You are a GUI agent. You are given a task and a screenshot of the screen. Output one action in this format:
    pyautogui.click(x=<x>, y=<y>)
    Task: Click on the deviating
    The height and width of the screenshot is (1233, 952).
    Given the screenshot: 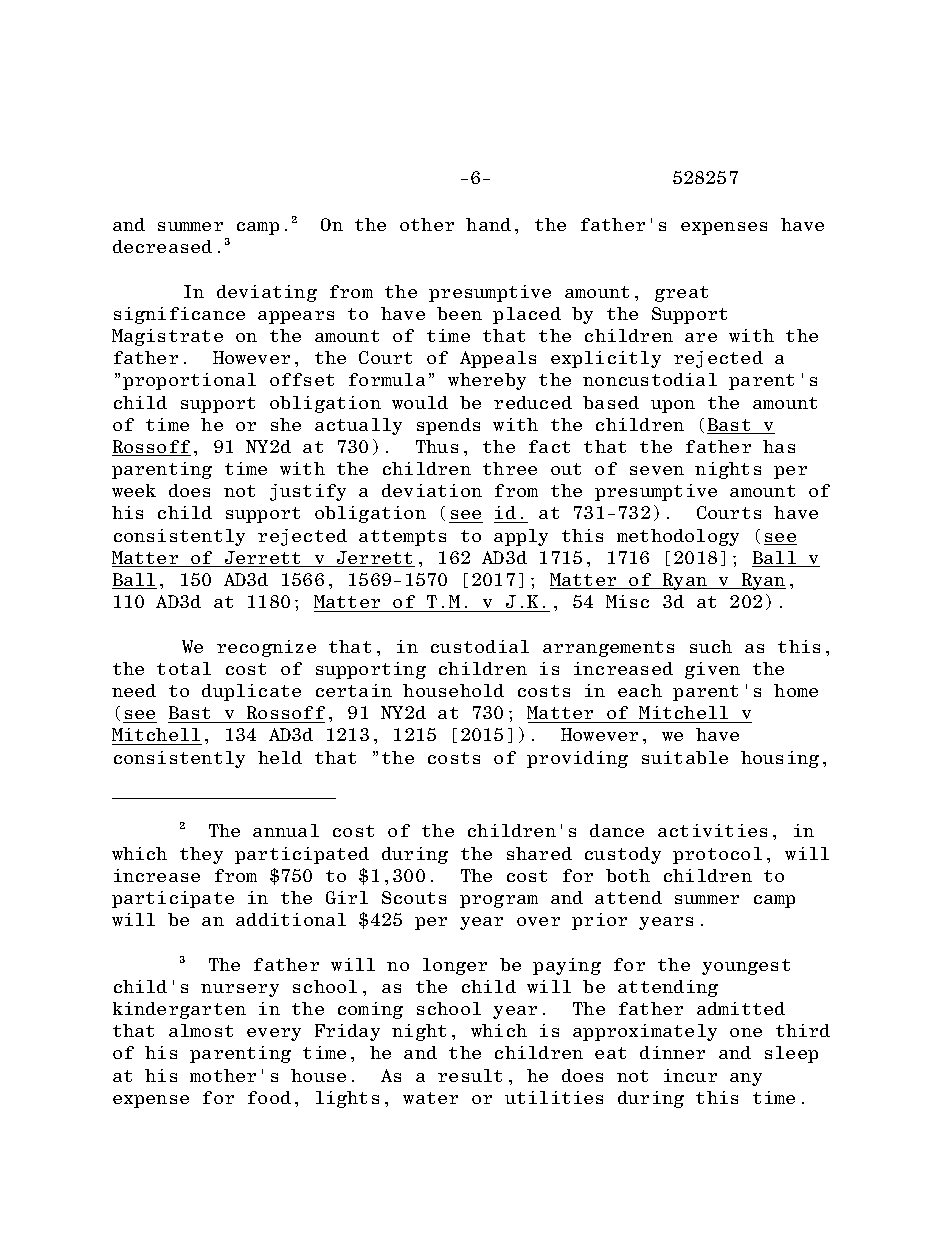 What is the action you would take?
    pyautogui.click(x=267, y=293)
